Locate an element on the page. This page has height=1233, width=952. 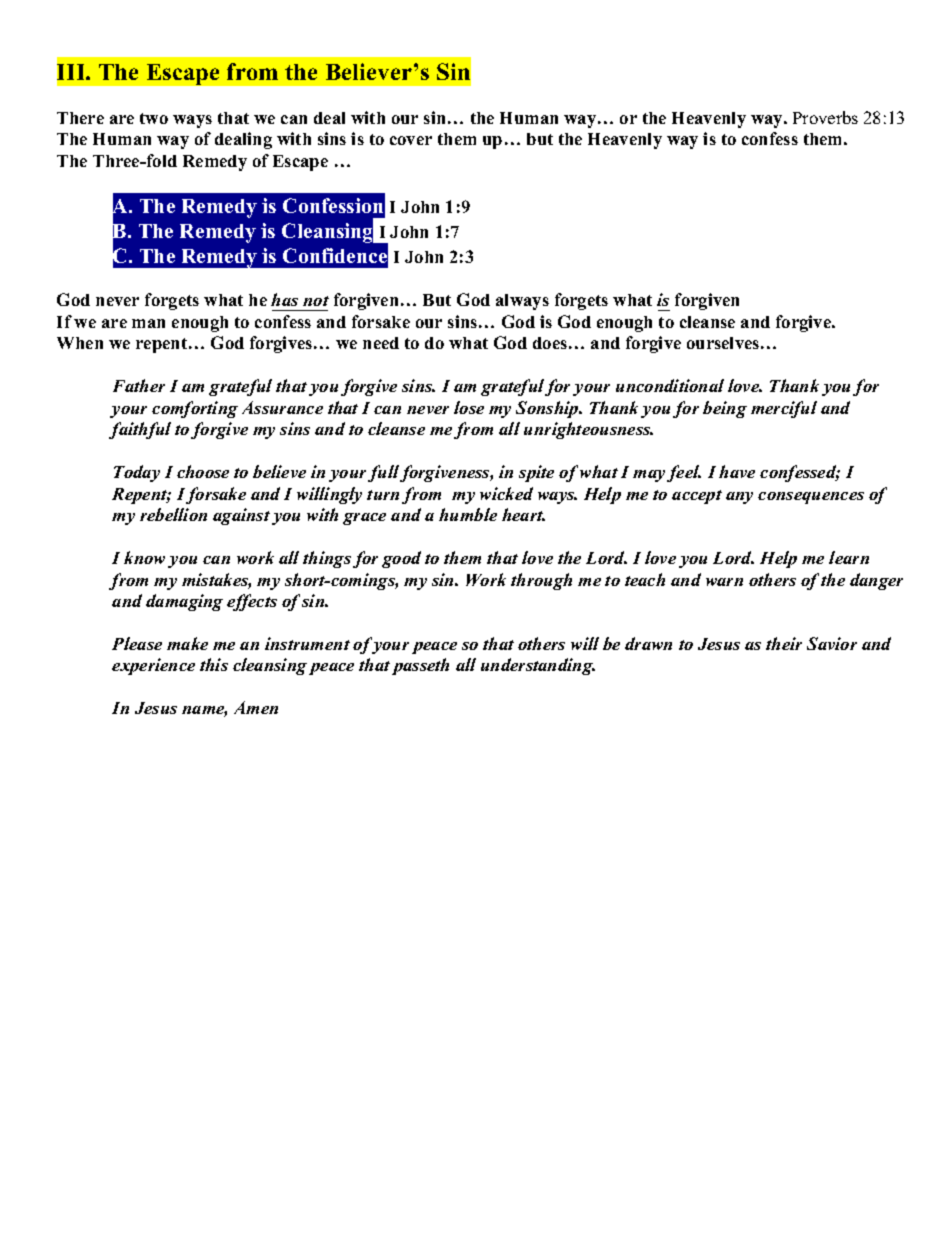
understanding is located at coordinates (538, 666).
